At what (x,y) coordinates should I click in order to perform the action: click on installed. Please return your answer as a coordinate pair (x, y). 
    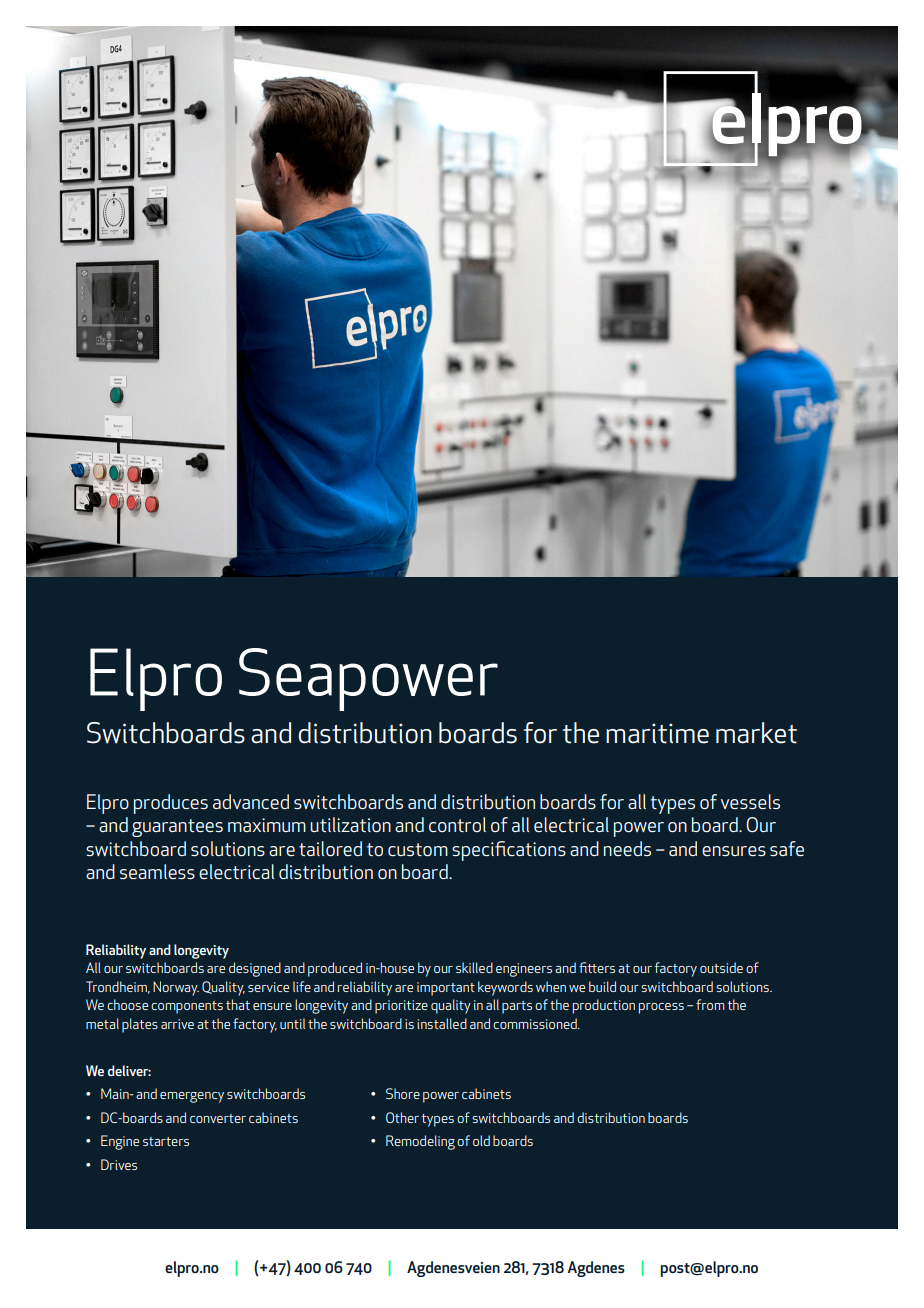
    Looking at the image, I should click on (442, 1023).
